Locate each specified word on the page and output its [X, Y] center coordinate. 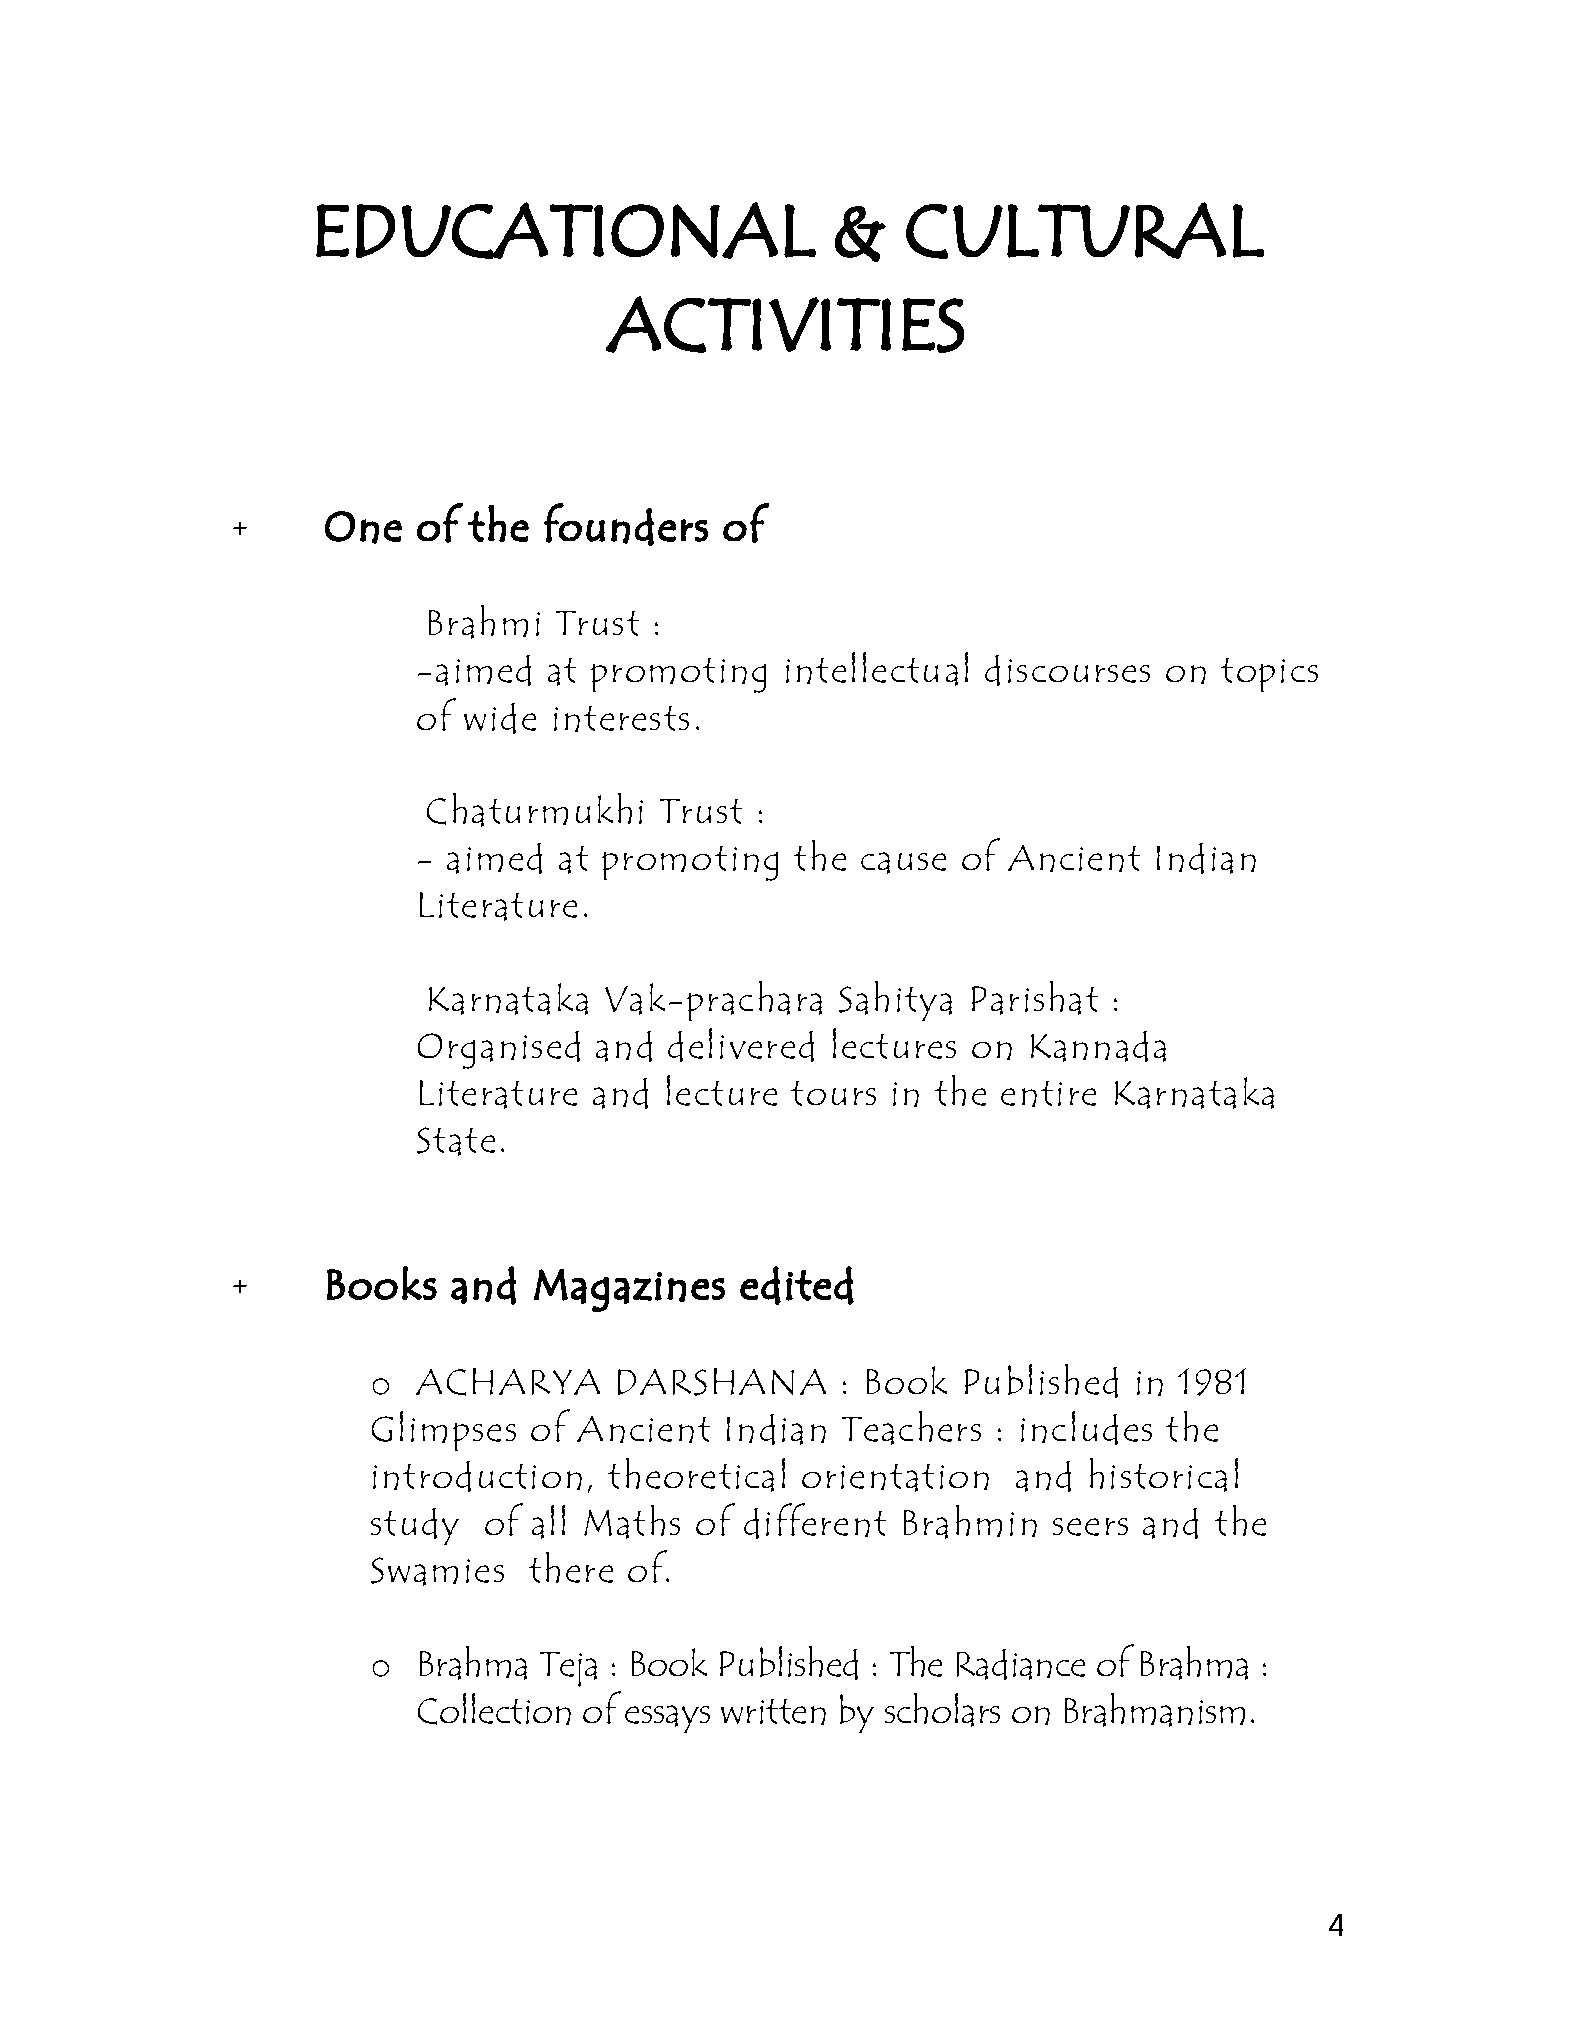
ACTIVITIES [785, 324]
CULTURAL [1085, 230]
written [773, 1712]
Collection [494, 1709]
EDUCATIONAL [566, 230]
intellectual [877, 669]
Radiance [1021, 1664]
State [456, 1141]
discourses [1067, 670]
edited [797, 1285]
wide [500, 718]
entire [1048, 1094]
